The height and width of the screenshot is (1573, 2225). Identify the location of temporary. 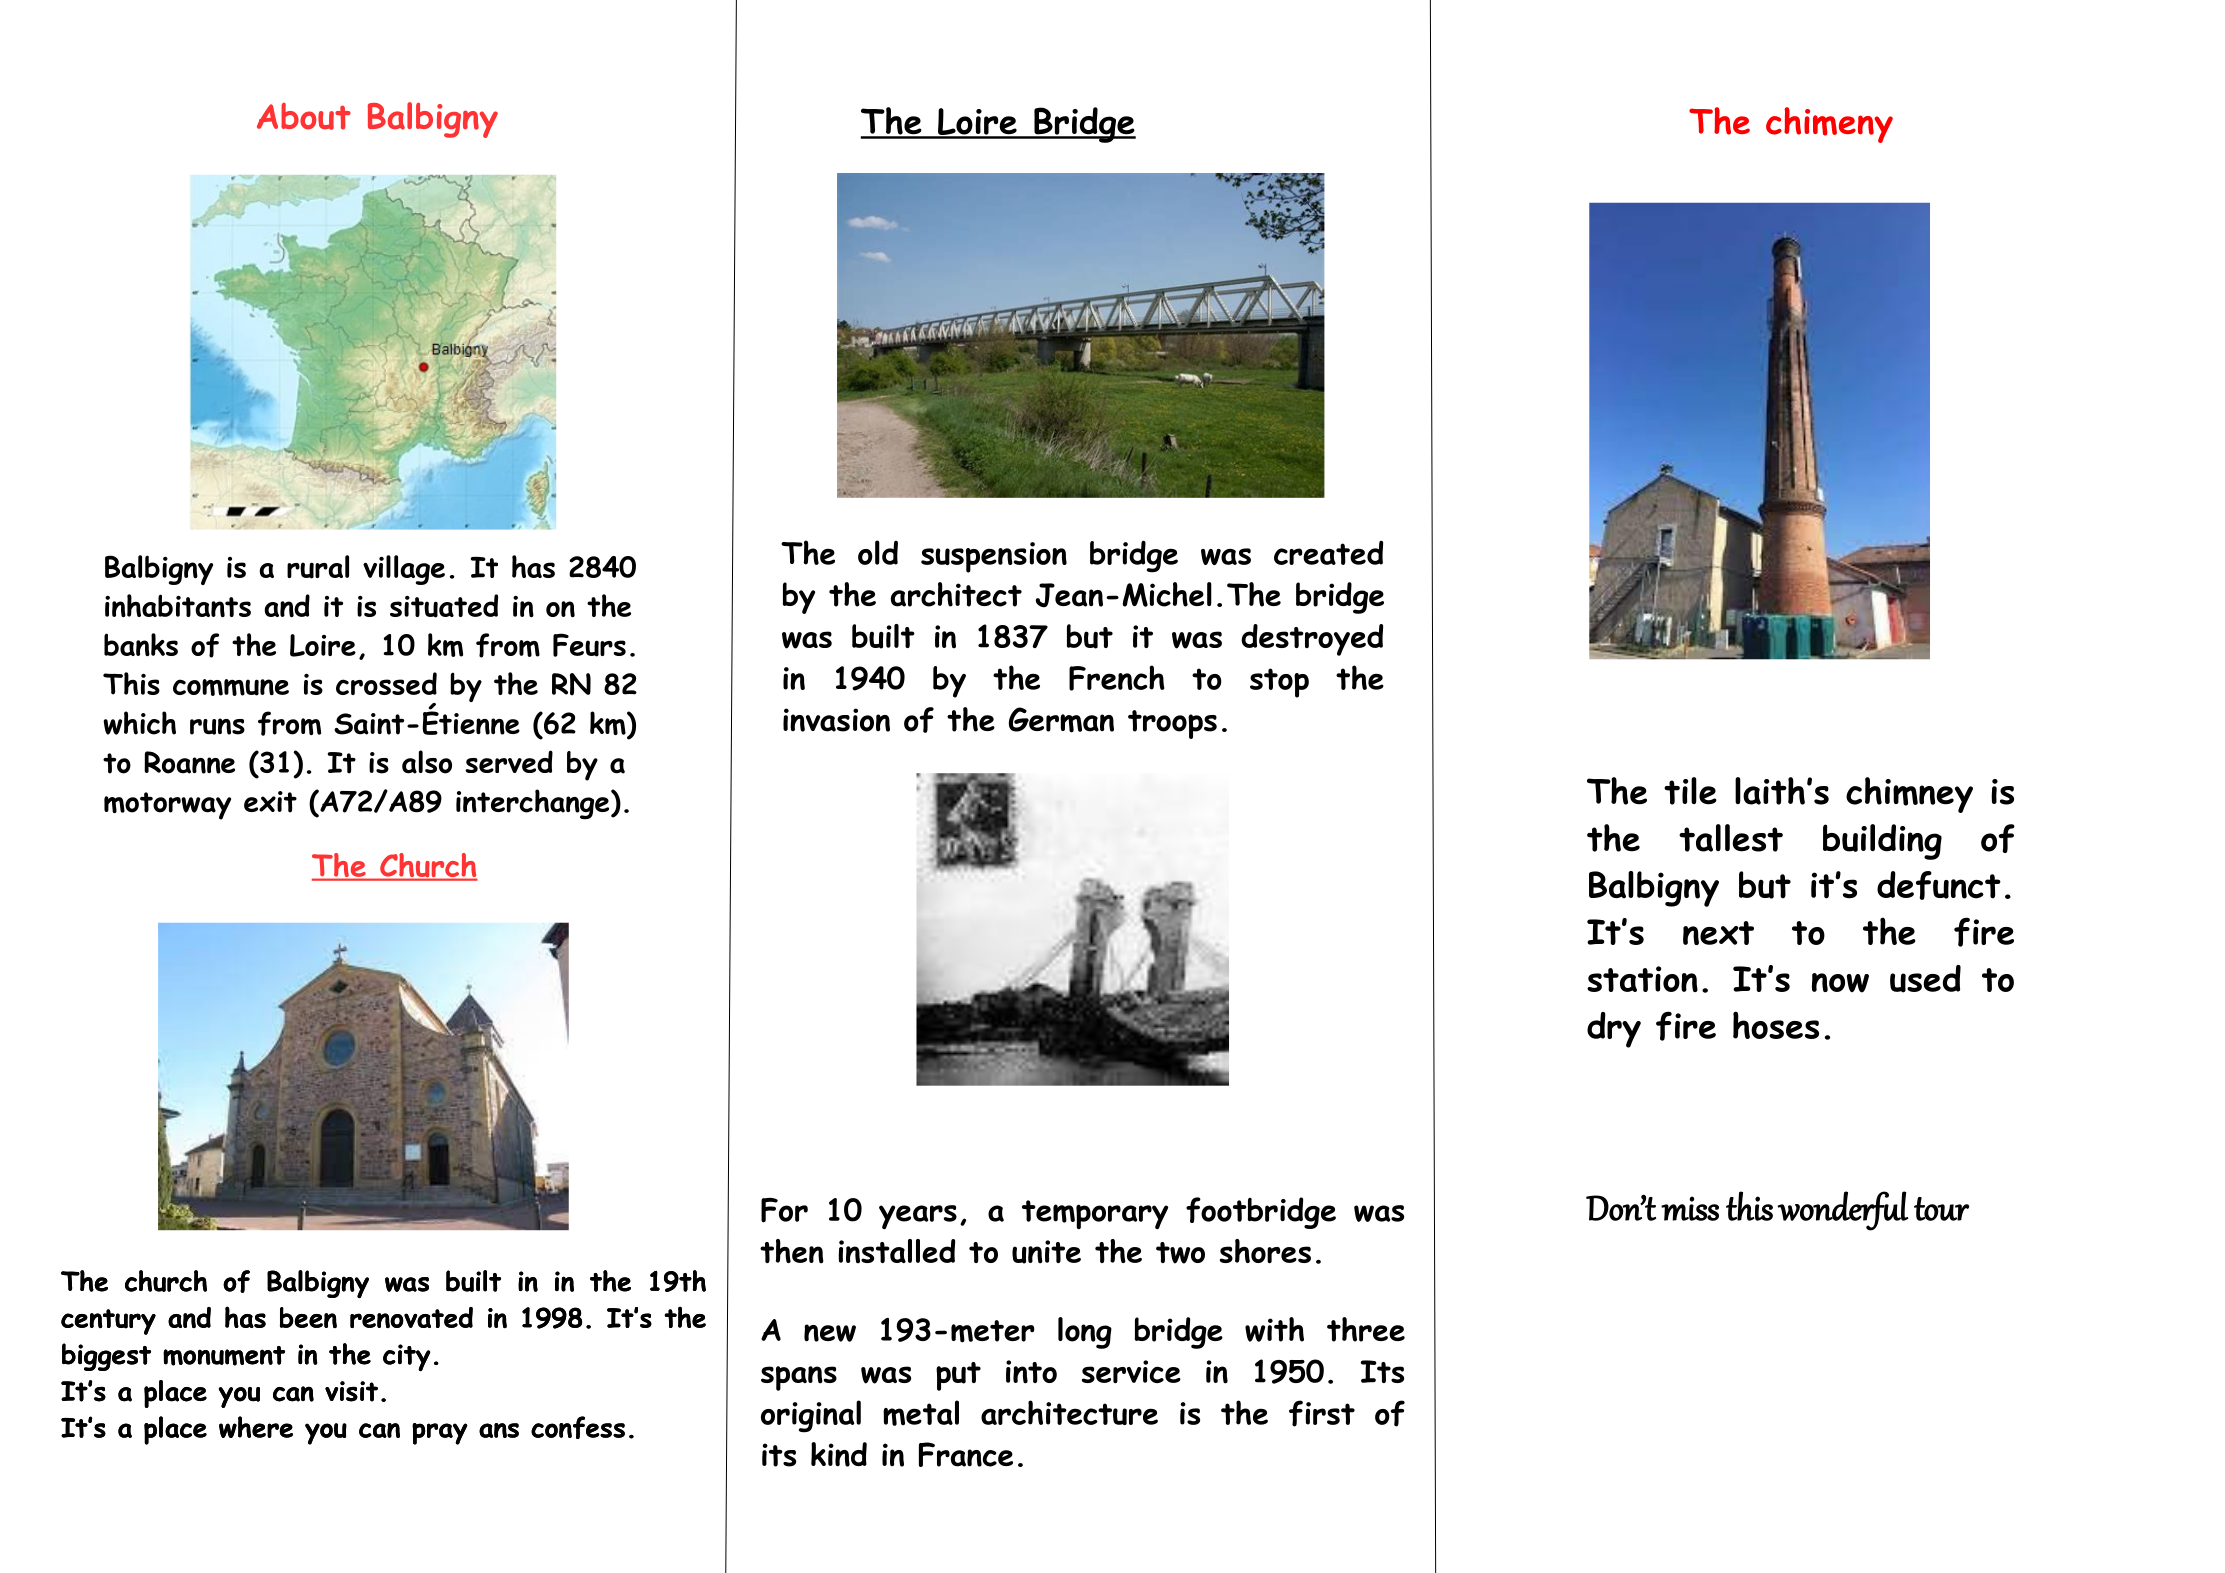
(1095, 1214).
